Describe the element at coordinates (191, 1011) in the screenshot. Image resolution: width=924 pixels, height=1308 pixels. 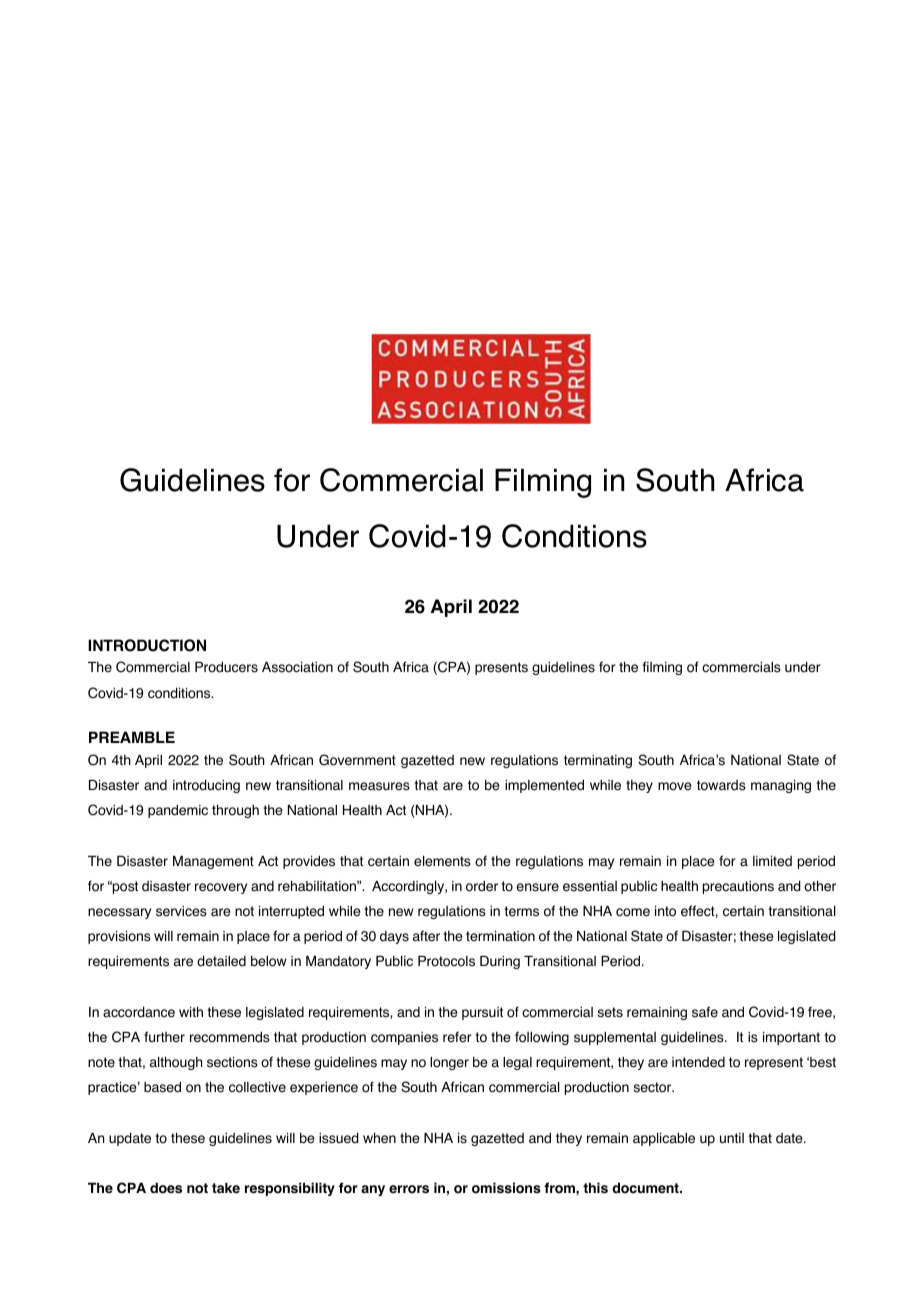
I see `with` at that location.
